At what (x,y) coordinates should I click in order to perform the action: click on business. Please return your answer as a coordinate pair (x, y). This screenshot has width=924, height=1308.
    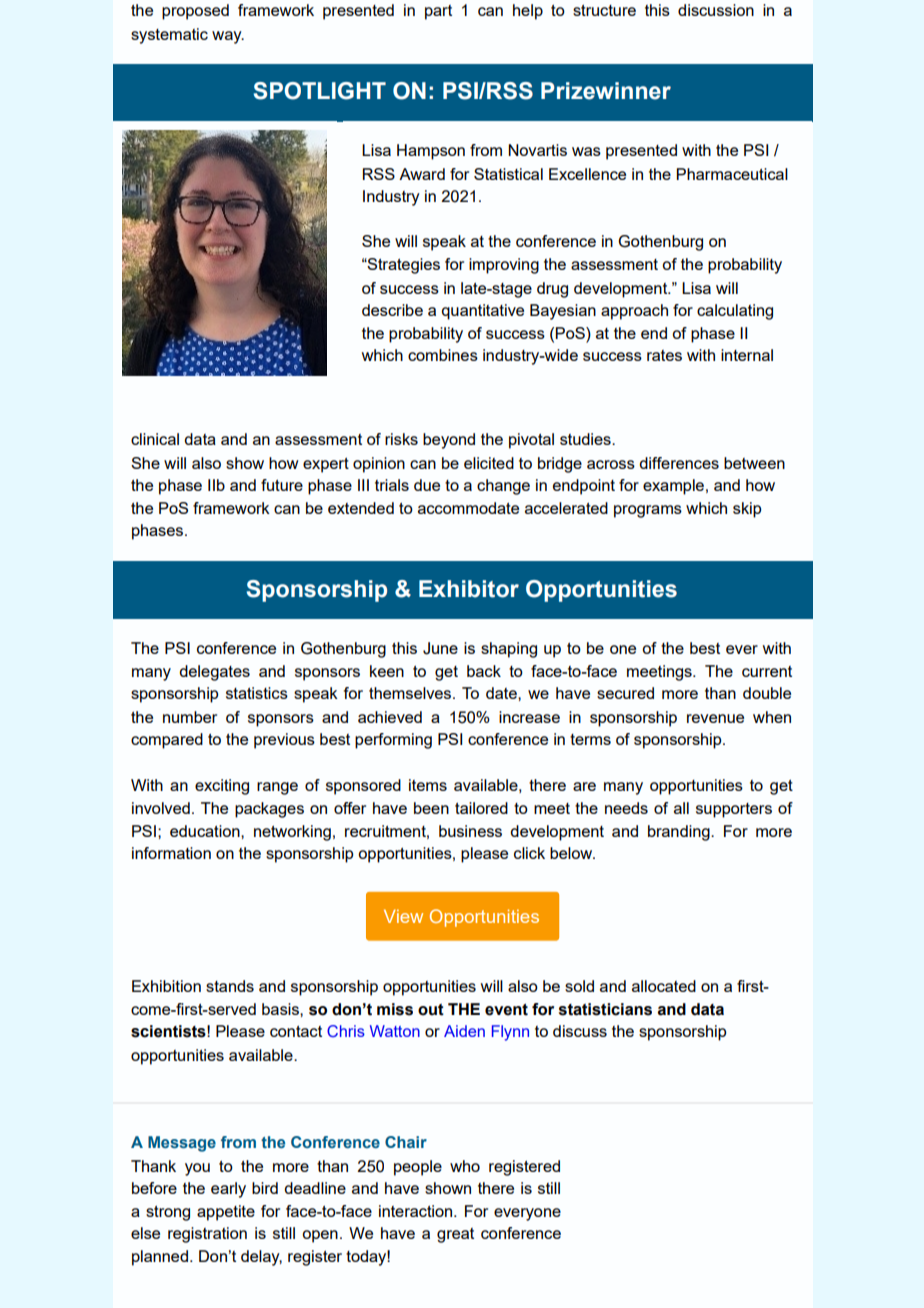
    Looking at the image, I should click on (470, 831).
